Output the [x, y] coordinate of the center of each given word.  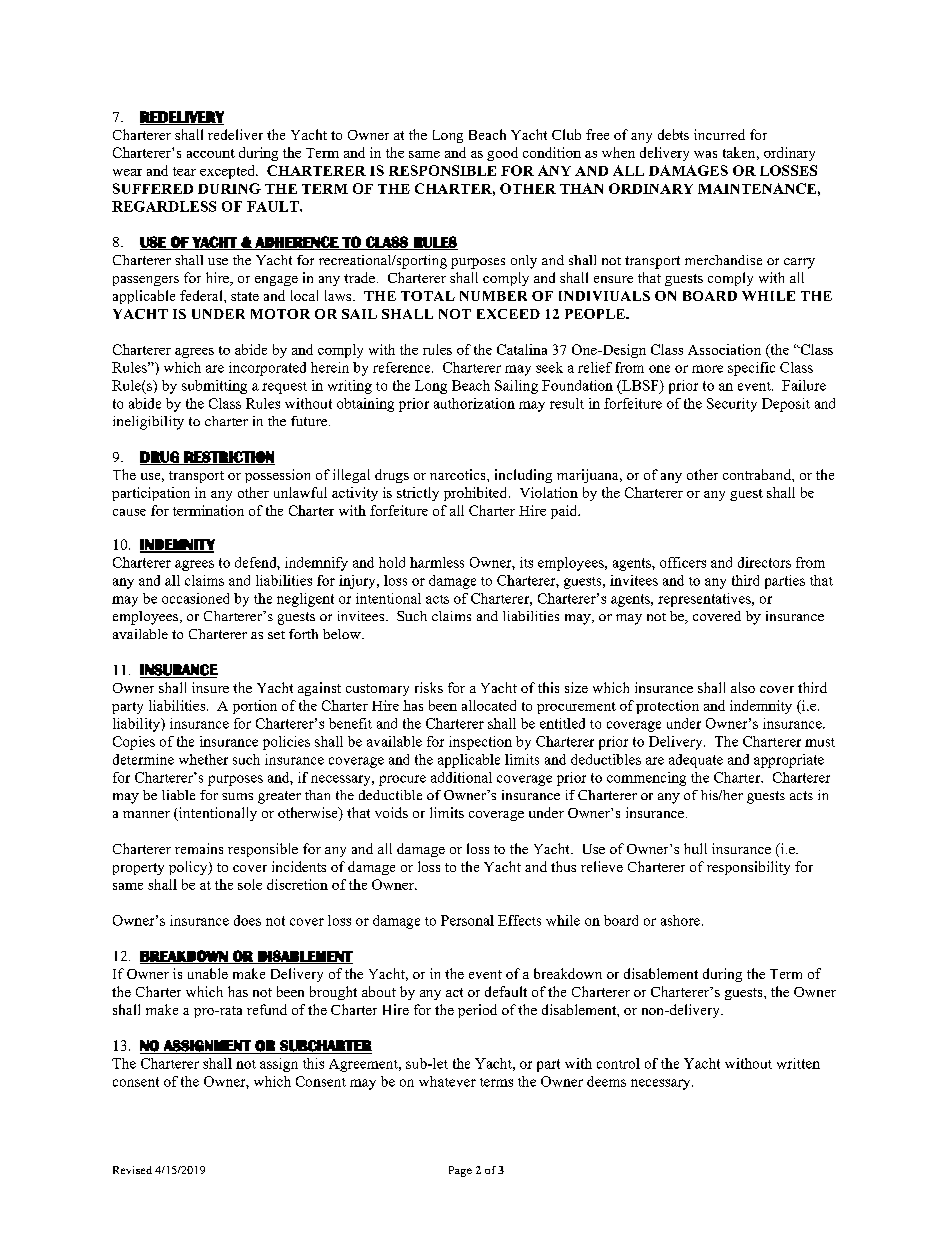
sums [237, 796]
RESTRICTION [229, 458]
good [502, 154]
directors [764, 562]
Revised [132, 1170]
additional [461, 777]
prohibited [477, 494]
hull [695, 848]
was [705, 154]
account [211, 153]
